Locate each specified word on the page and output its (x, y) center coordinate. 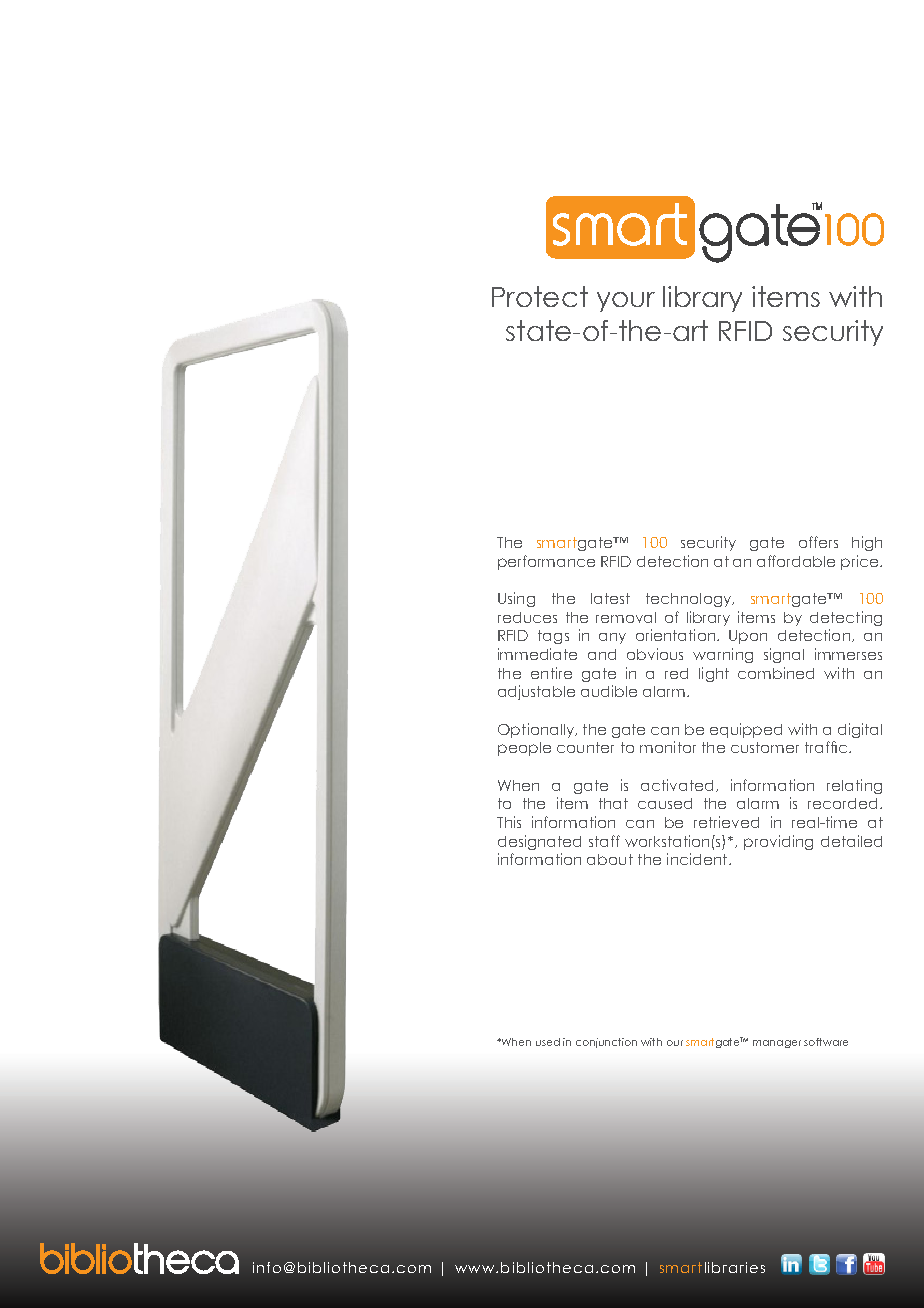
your (626, 302)
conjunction (606, 1043)
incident (698, 859)
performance (546, 562)
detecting (846, 618)
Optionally (537, 730)
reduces (527, 617)
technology (690, 600)
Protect (540, 296)
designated (539, 842)
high (867, 543)
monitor (668, 747)
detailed (851, 841)
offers (818, 542)
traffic (826, 747)
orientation (677, 635)
